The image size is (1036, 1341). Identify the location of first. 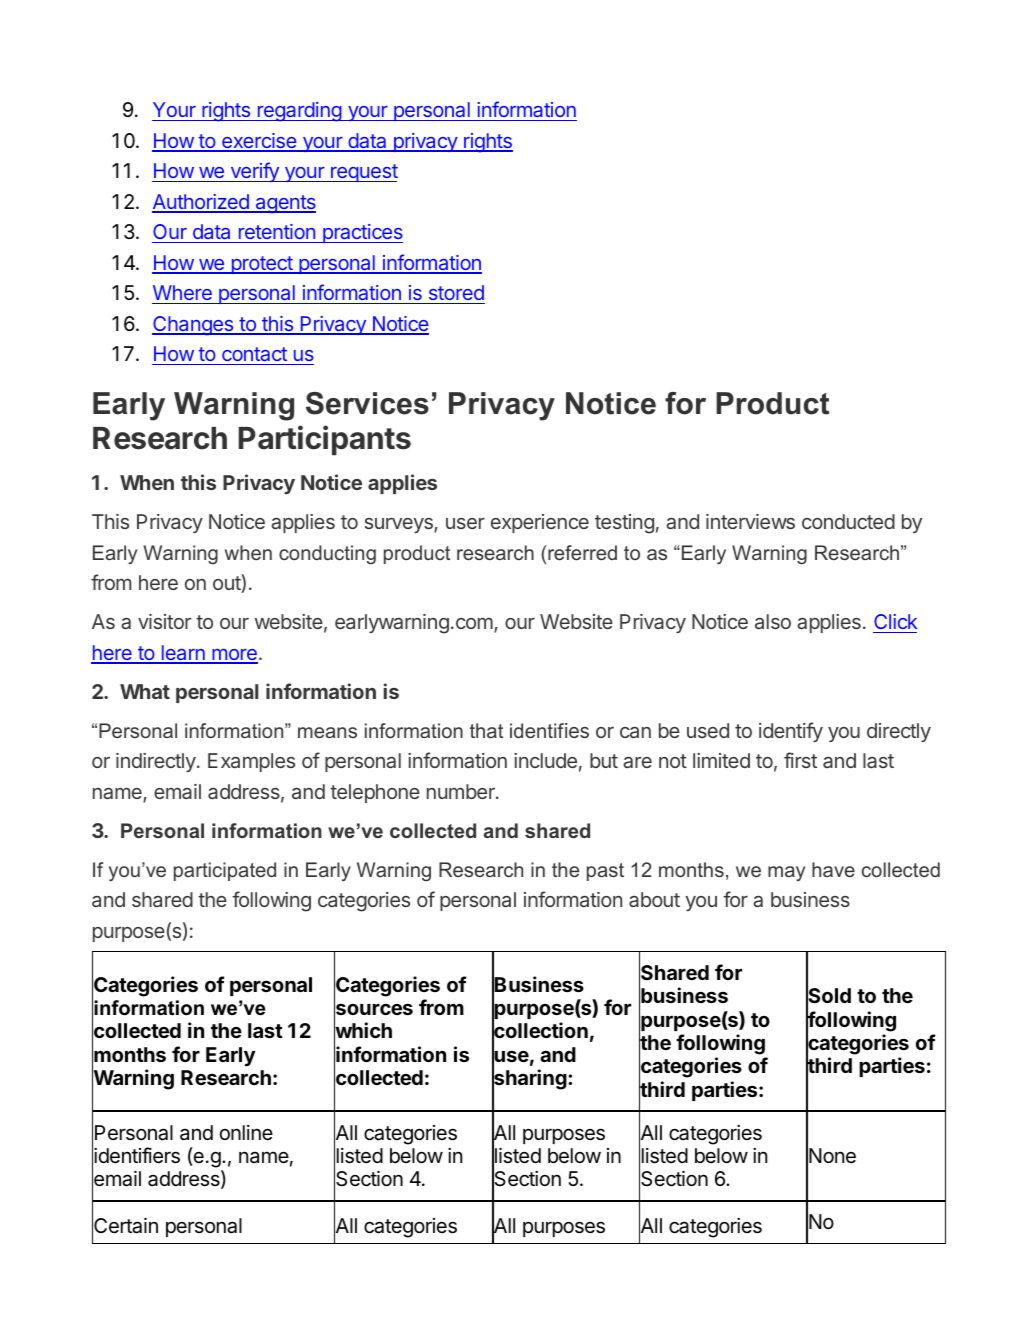
(800, 760).
